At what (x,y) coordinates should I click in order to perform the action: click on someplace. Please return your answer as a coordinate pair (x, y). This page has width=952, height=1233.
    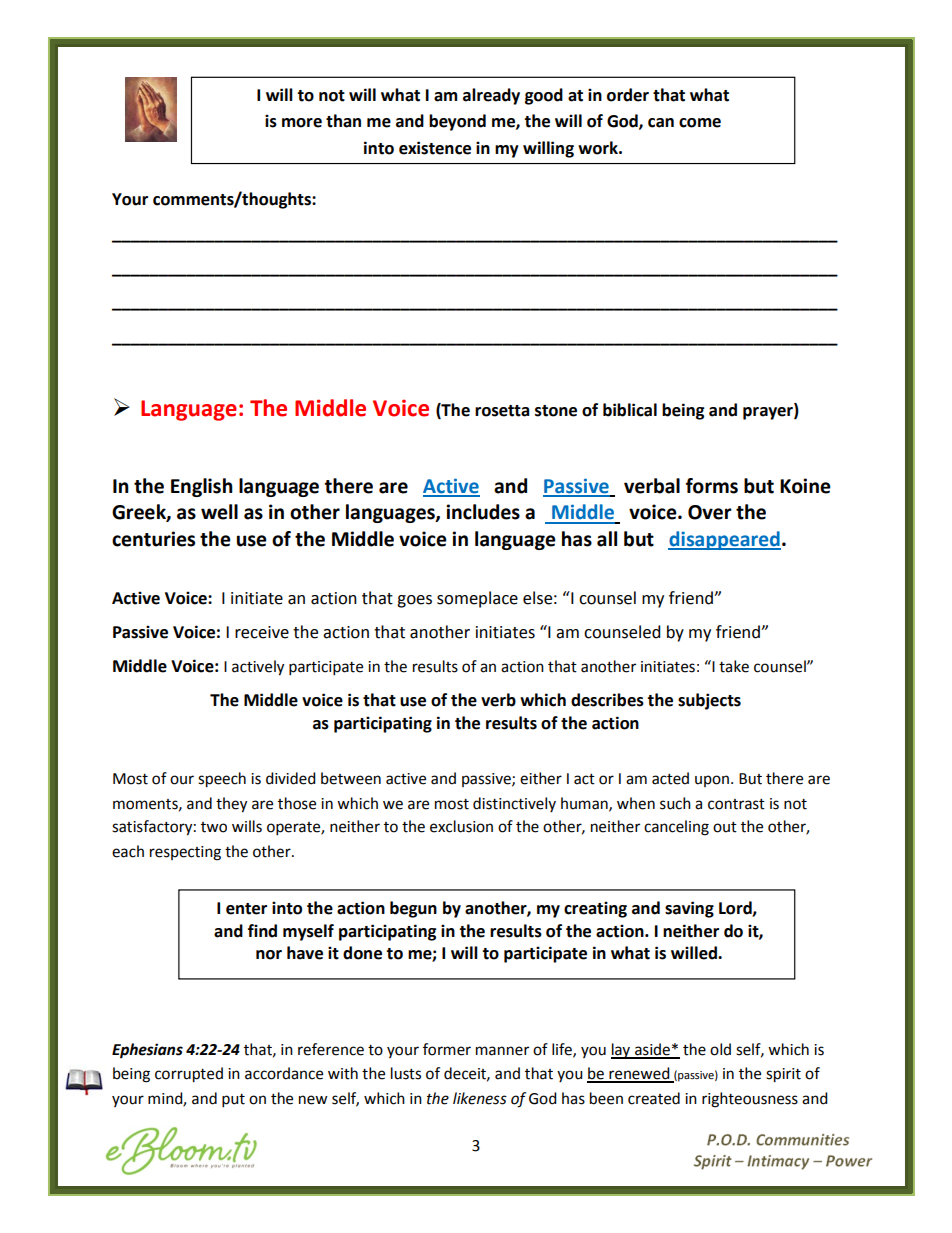
    Looking at the image, I should click on (477, 599).
